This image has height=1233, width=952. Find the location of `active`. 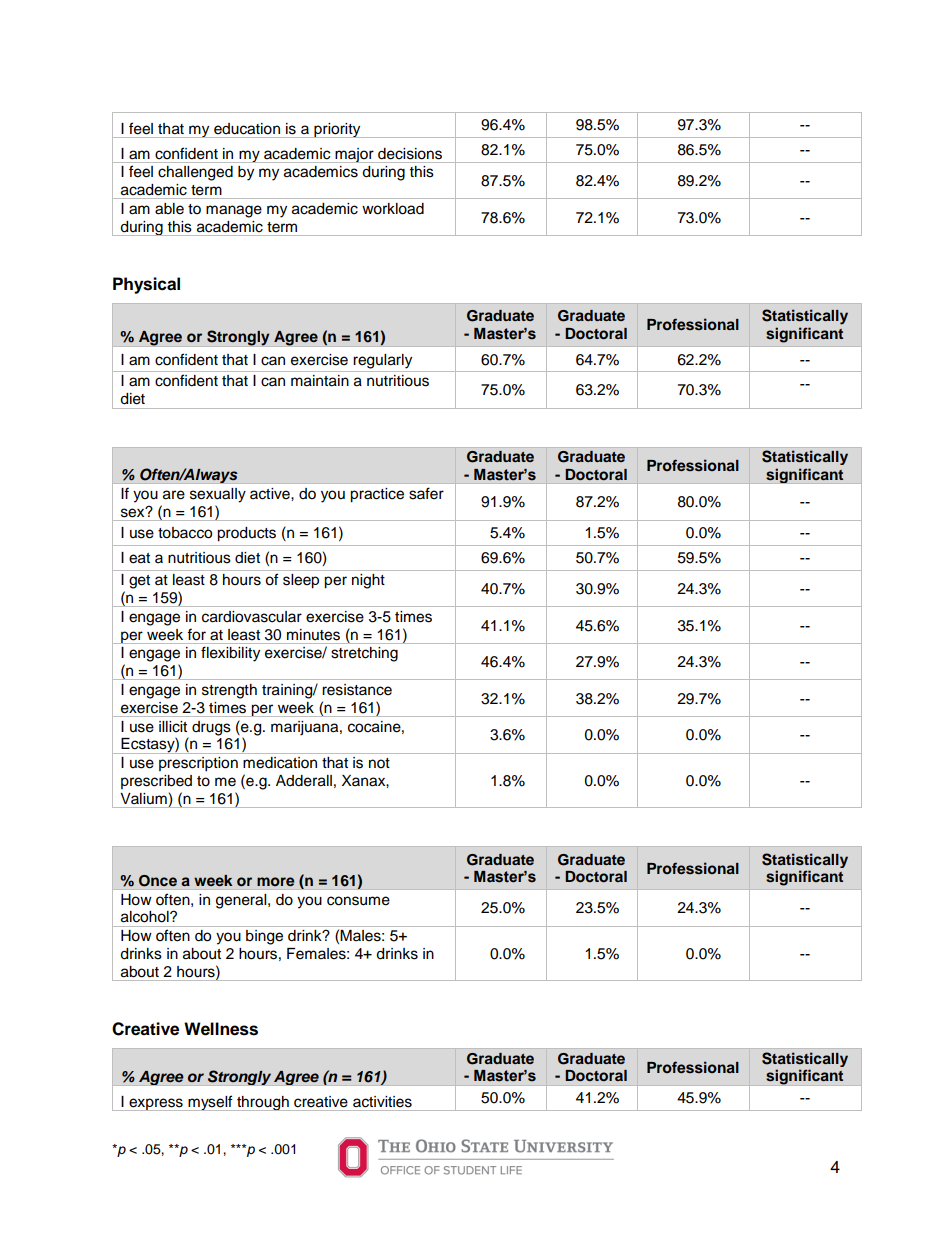

active is located at coordinates (271, 494).
